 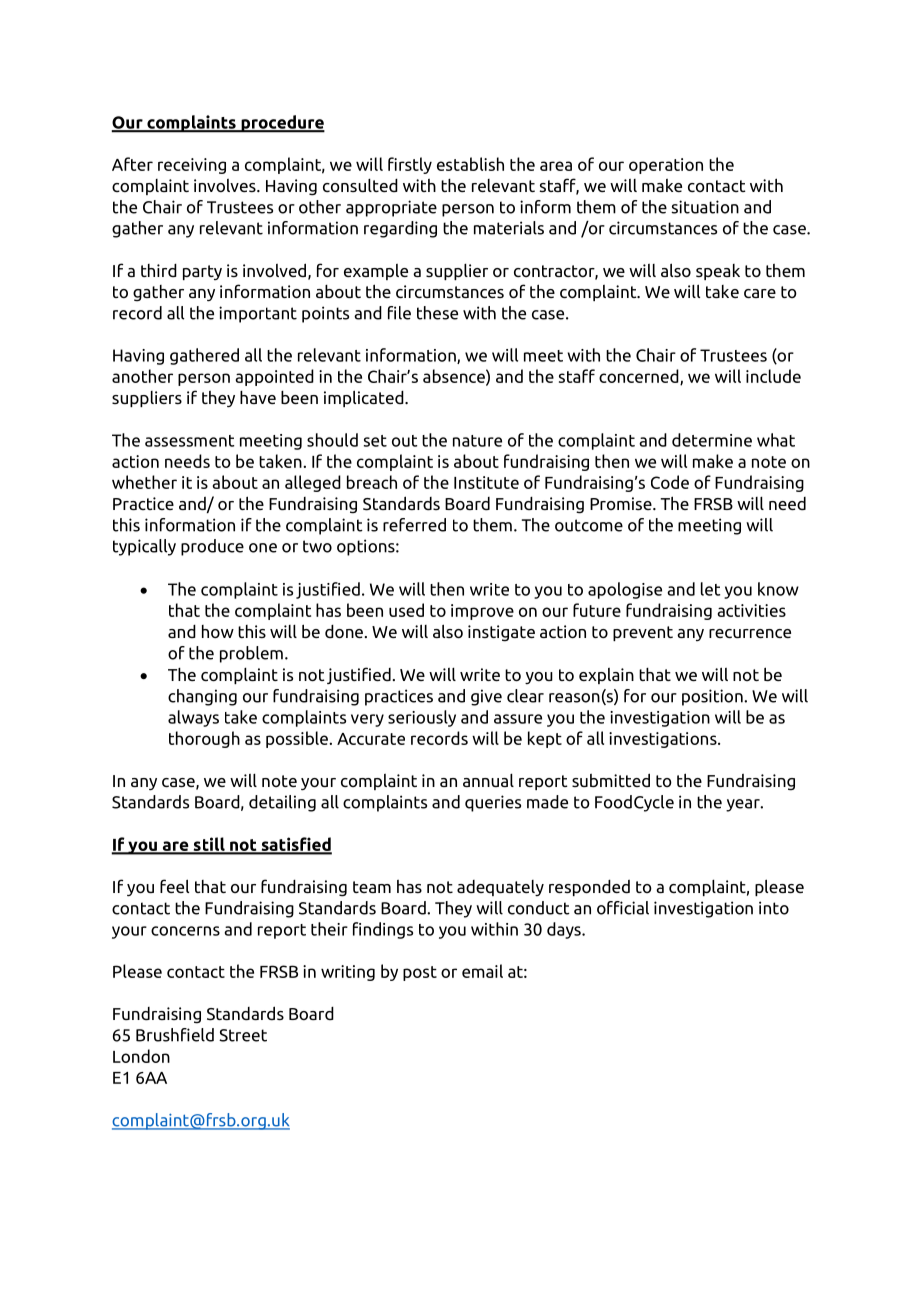 What do you see at coordinates (666, 166) in the screenshot?
I see `operation` at bounding box center [666, 166].
